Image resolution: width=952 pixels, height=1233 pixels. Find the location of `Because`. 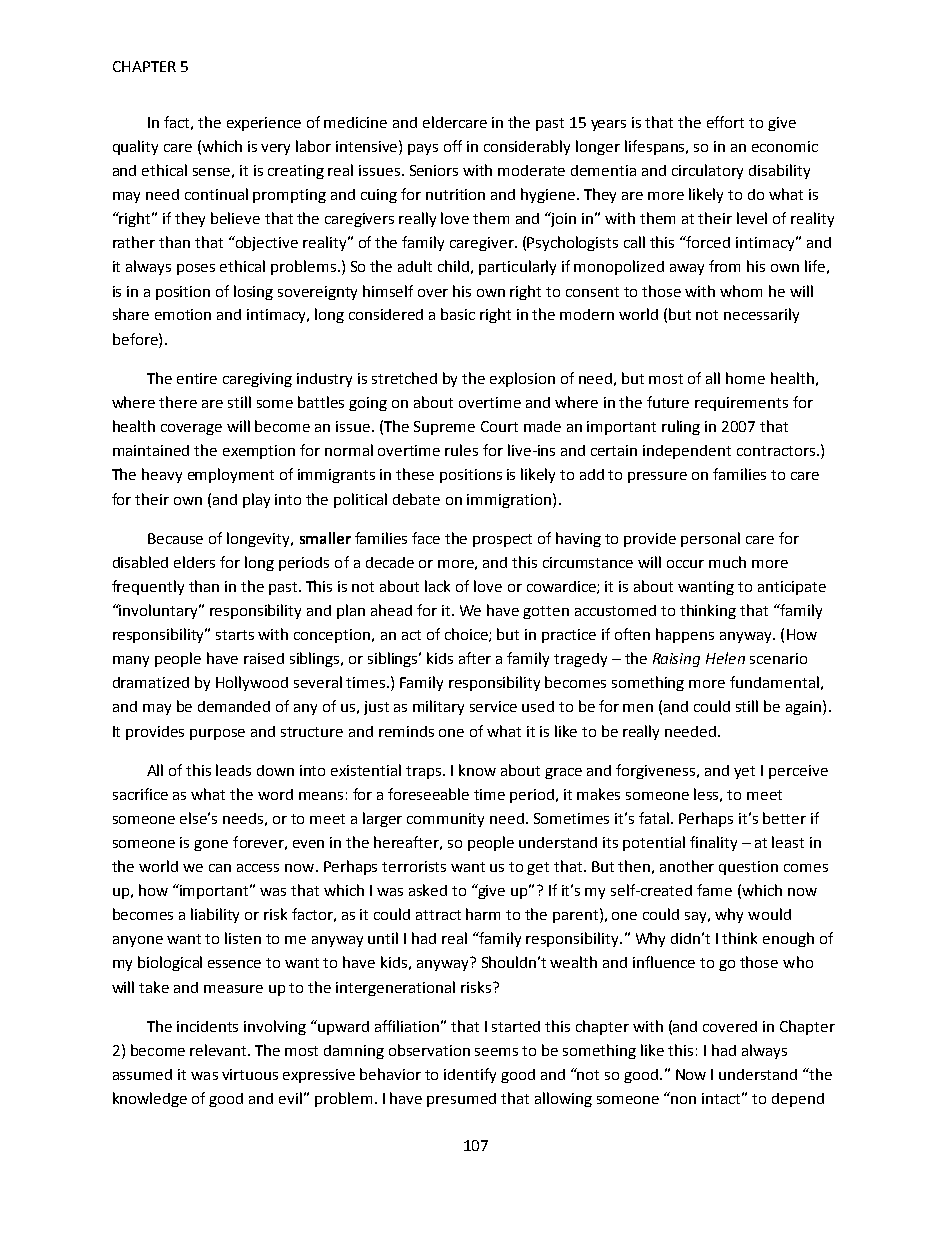

Because is located at coordinates (175, 538).
